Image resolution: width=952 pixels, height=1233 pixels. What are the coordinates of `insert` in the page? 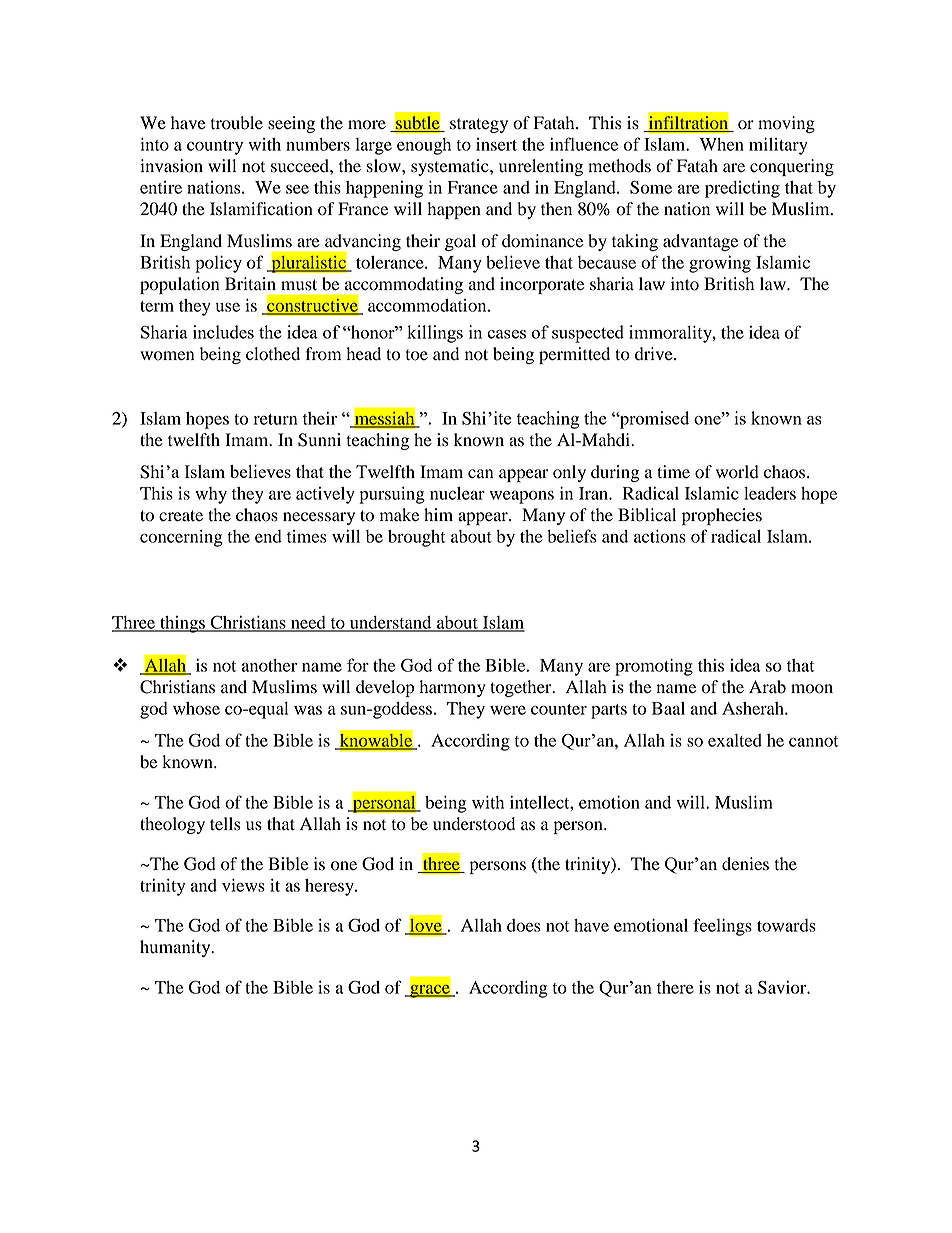 It's located at (496, 144).
